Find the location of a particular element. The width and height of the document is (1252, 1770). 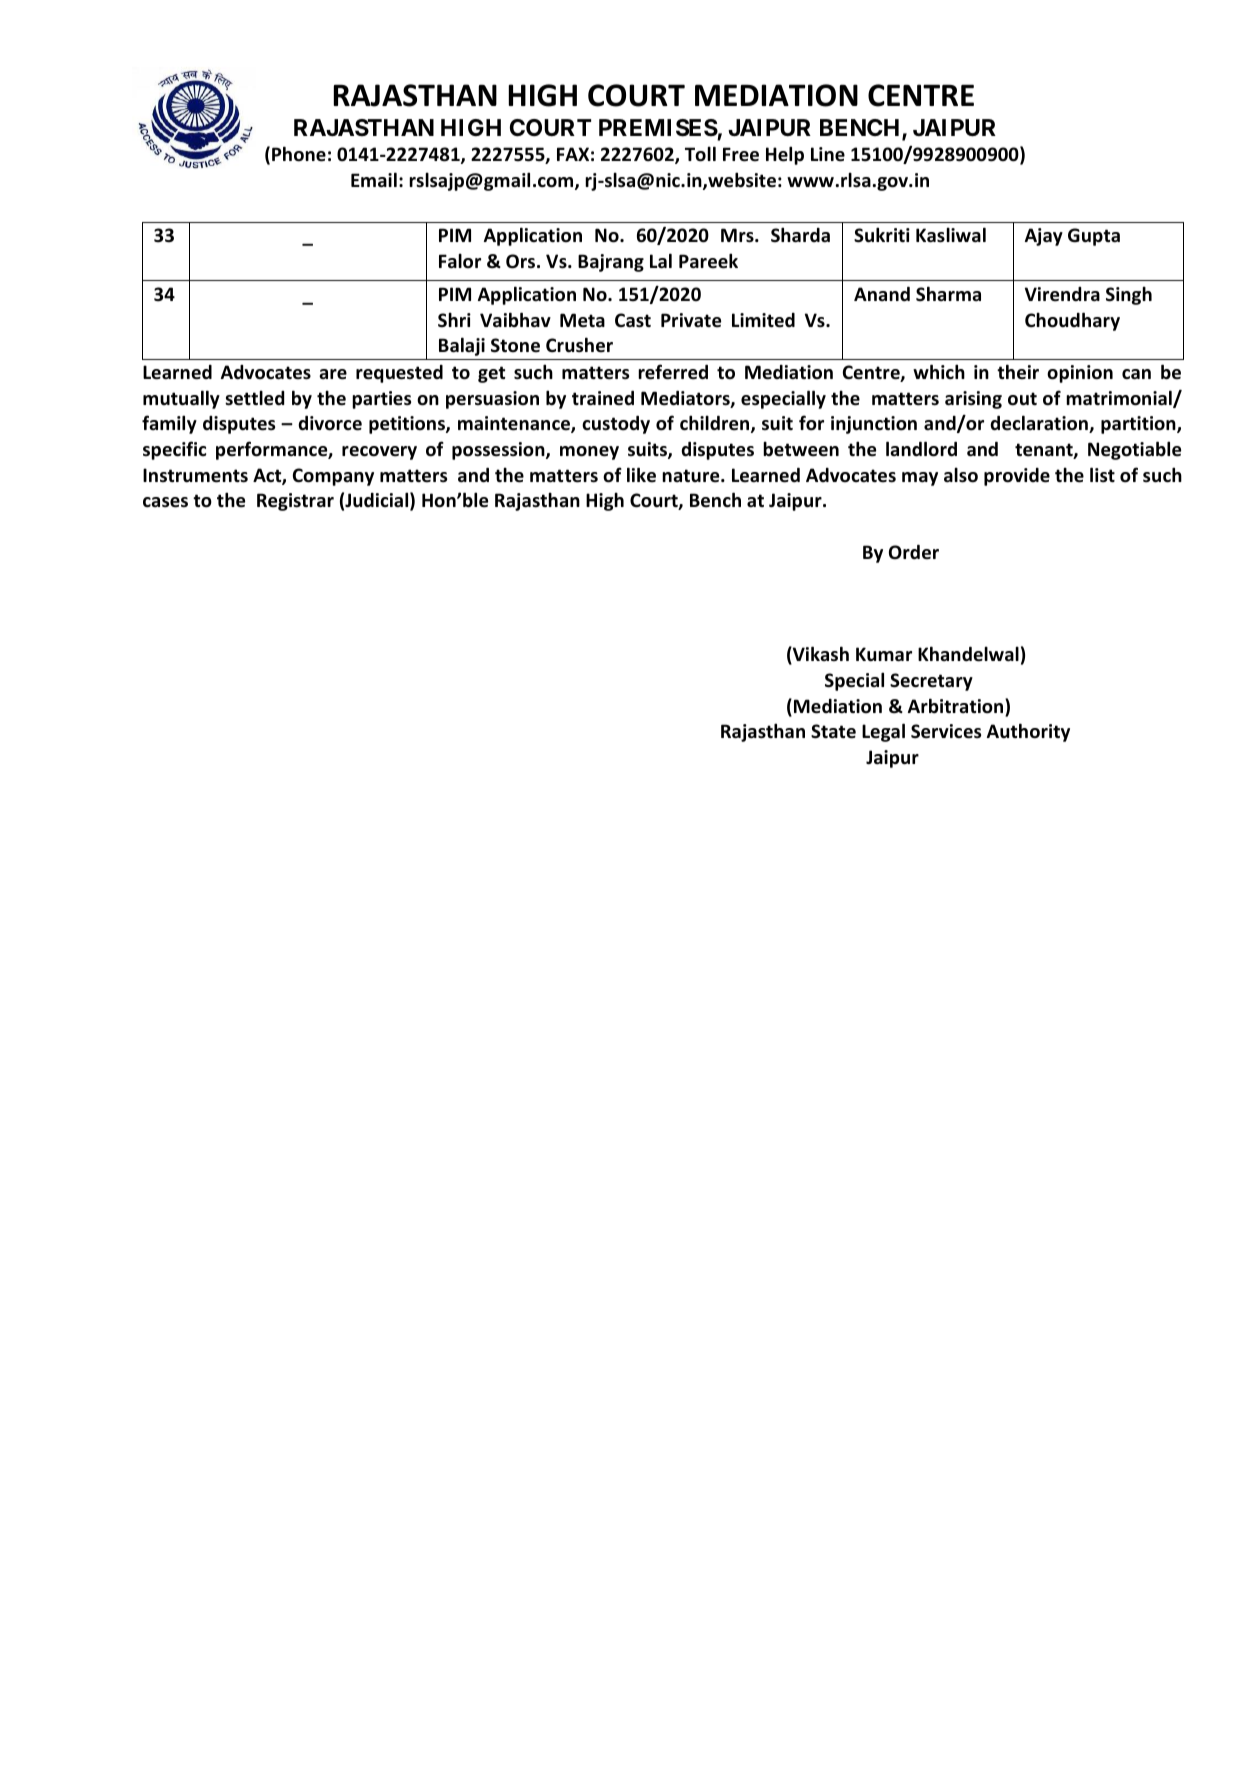

Phone is located at coordinates (299, 154).
